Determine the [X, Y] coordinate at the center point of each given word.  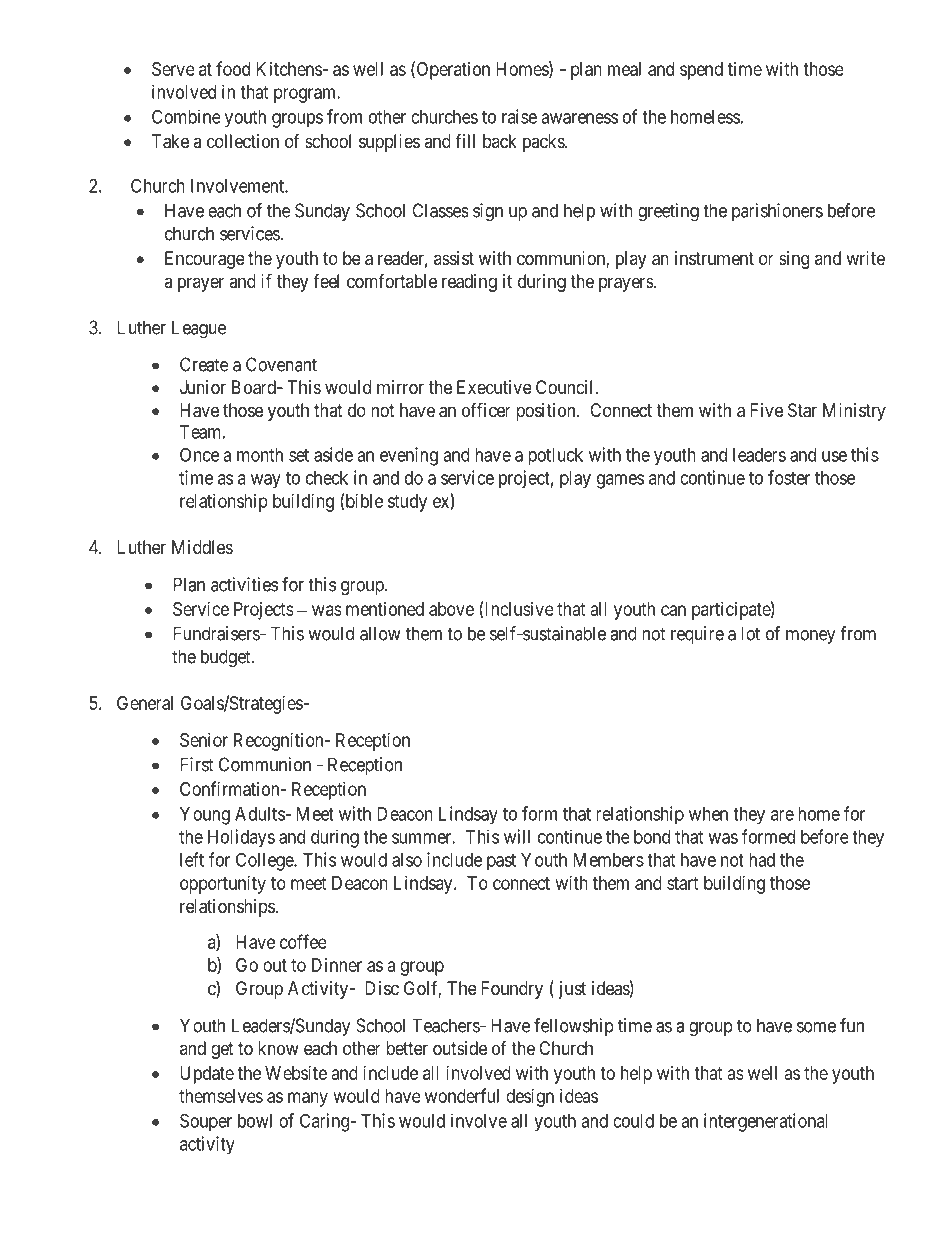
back [500, 141]
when [708, 814]
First [197, 764]
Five [766, 410]
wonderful [462, 1095]
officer [486, 409]
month [260, 455]
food [233, 68]
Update [207, 1075]
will [517, 836]
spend [701, 71]
